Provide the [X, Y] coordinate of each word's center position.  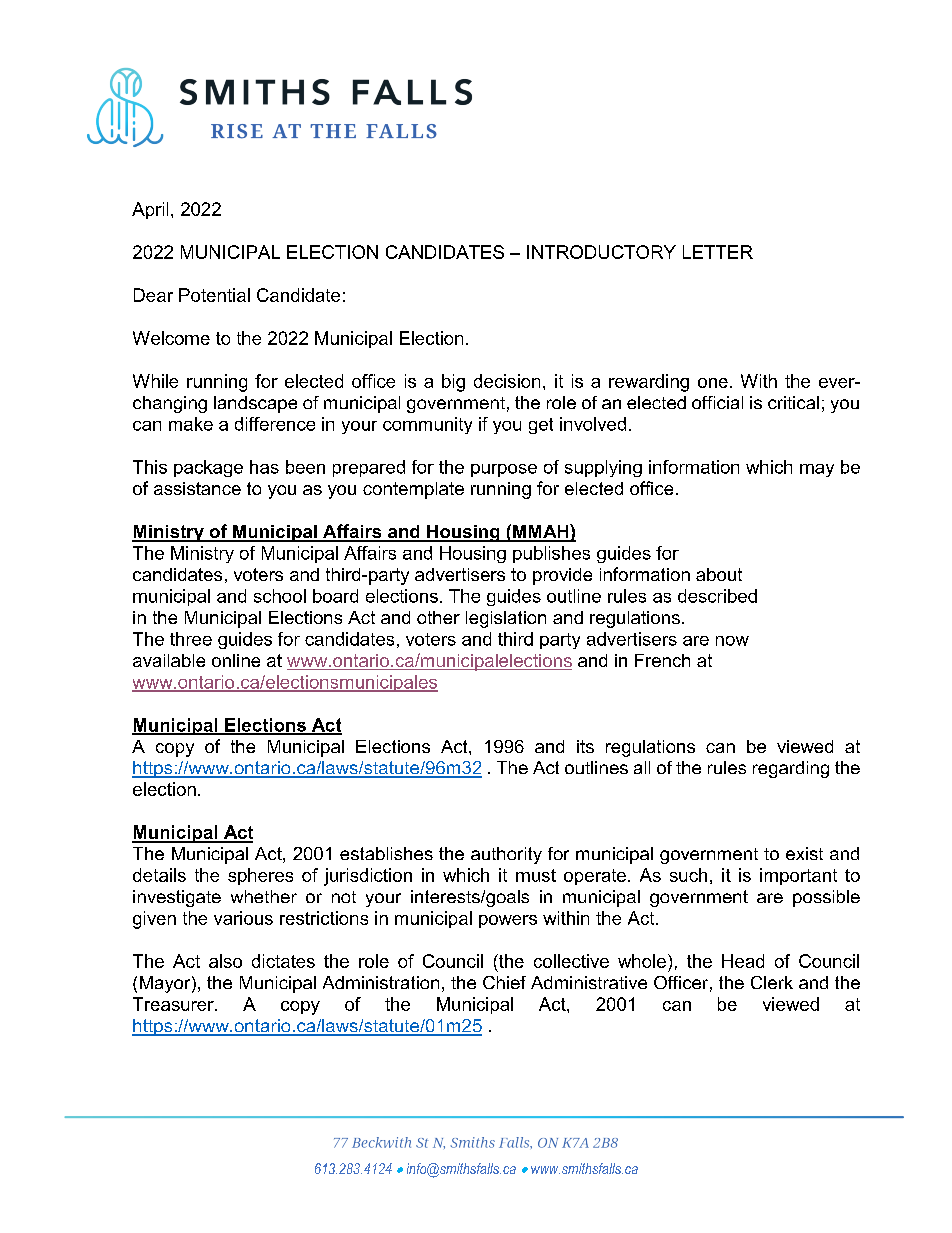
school [280, 596]
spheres [260, 876]
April [150, 210]
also [225, 961]
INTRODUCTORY [601, 252]
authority [506, 855]
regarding [791, 769]
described [717, 596]
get [541, 426]
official [717, 402]
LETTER [718, 252]
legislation [506, 619]
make [191, 424]
